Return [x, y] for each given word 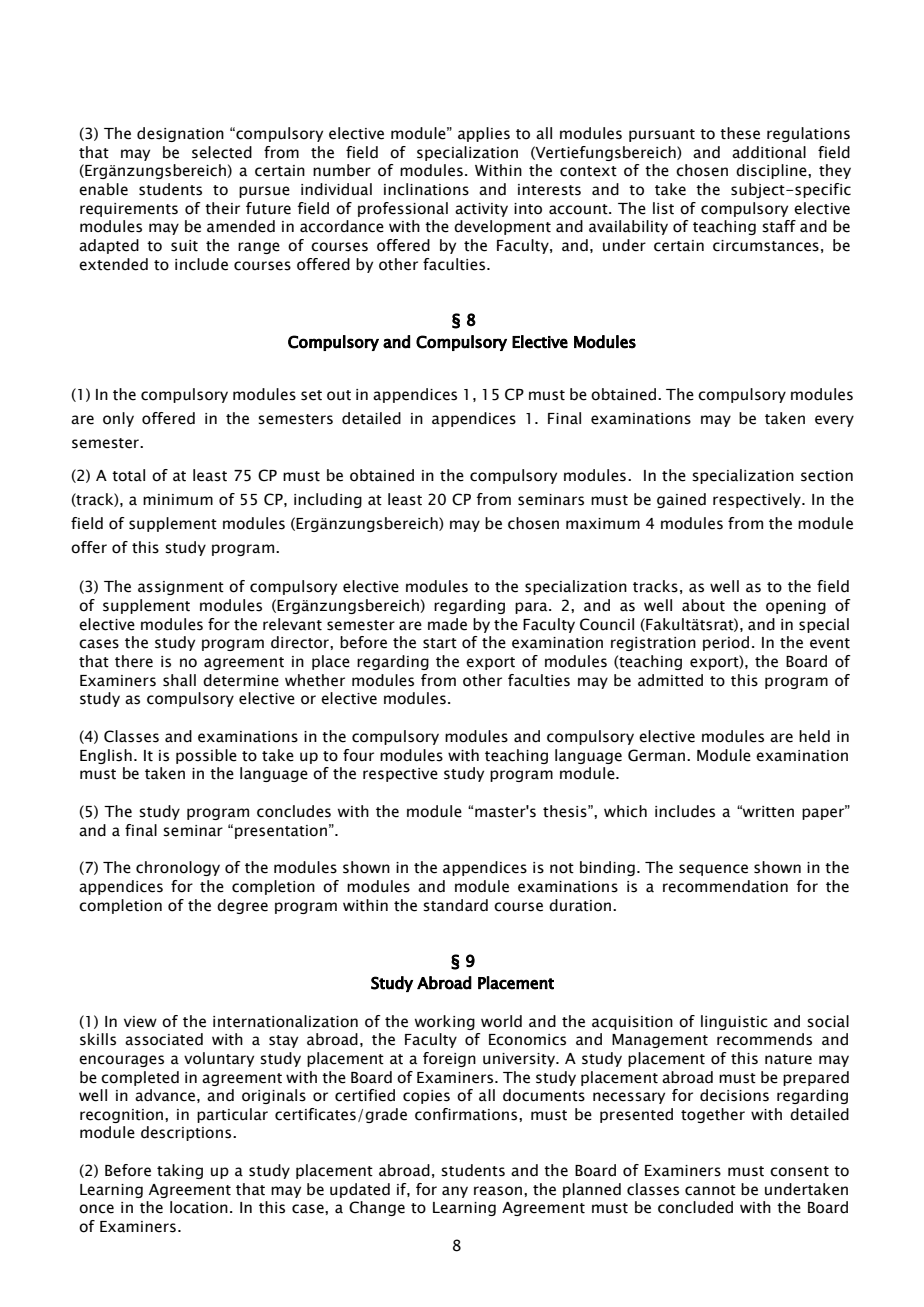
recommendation [725, 886]
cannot [710, 1190]
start [440, 643]
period [726, 643]
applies [484, 134]
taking [180, 1171]
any [455, 1192]
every [834, 421]
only [118, 419]
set [311, 395]
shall [179, 680]
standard [455, 905]
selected [222, 152]
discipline [772, 171]
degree [242, 906]
